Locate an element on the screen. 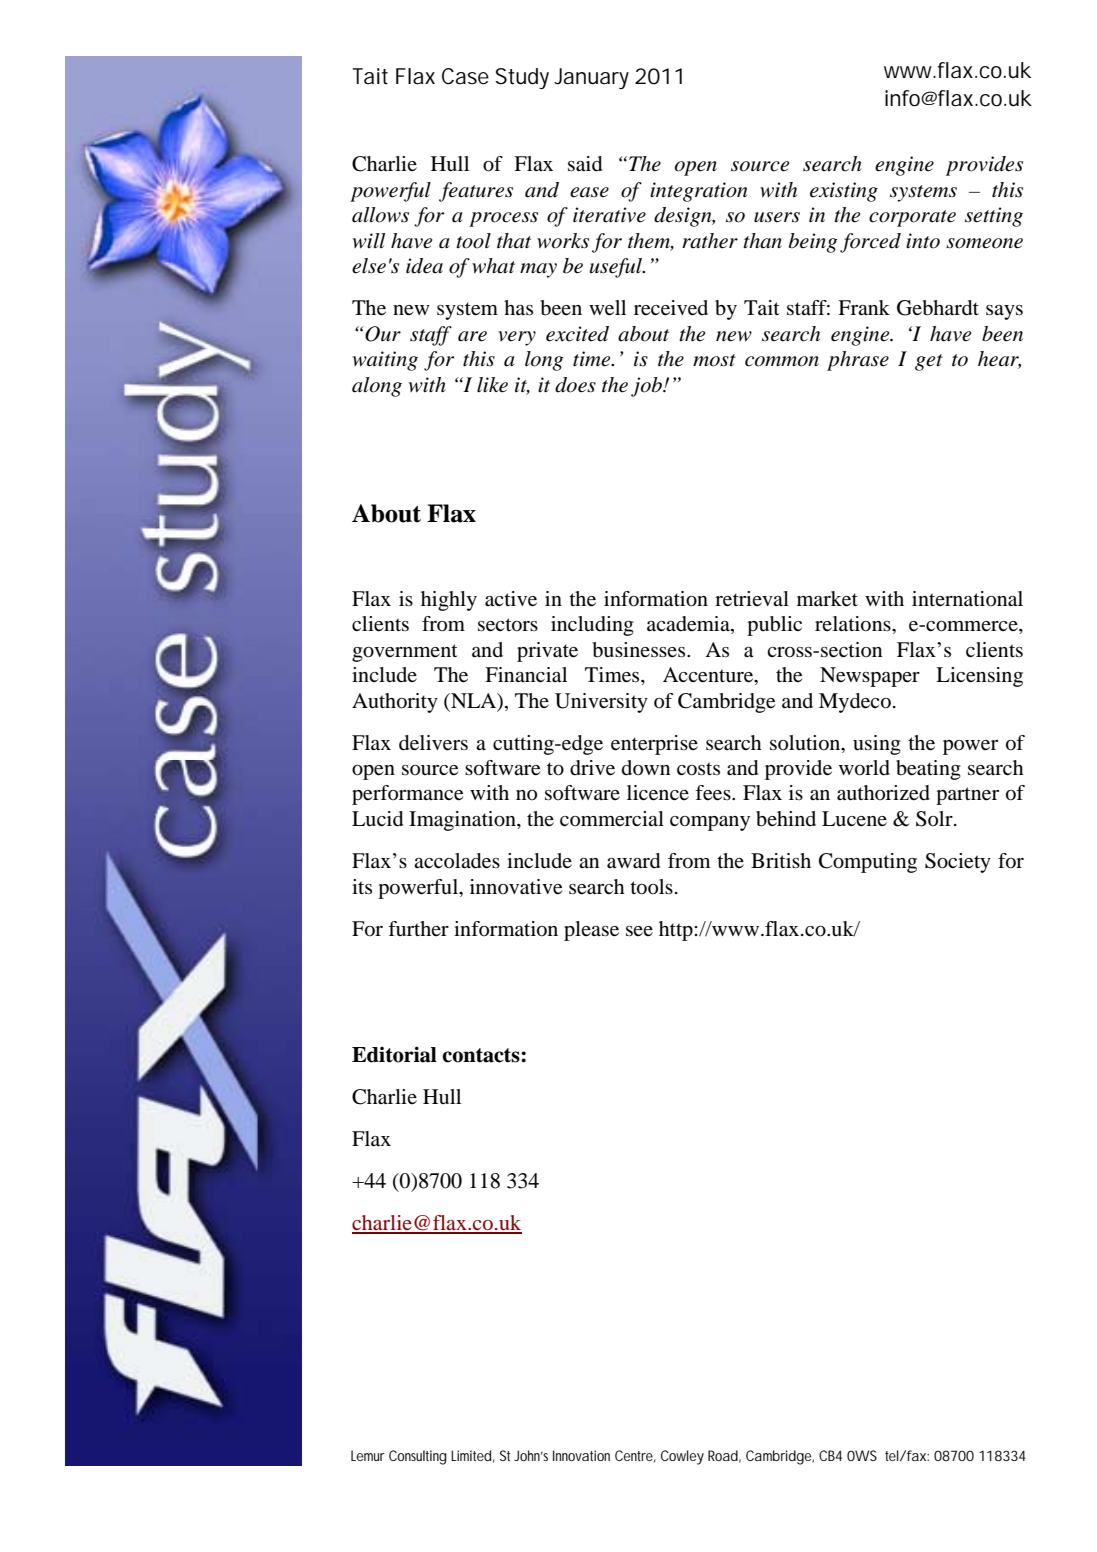  costs is located at coordinates (698, 769).
